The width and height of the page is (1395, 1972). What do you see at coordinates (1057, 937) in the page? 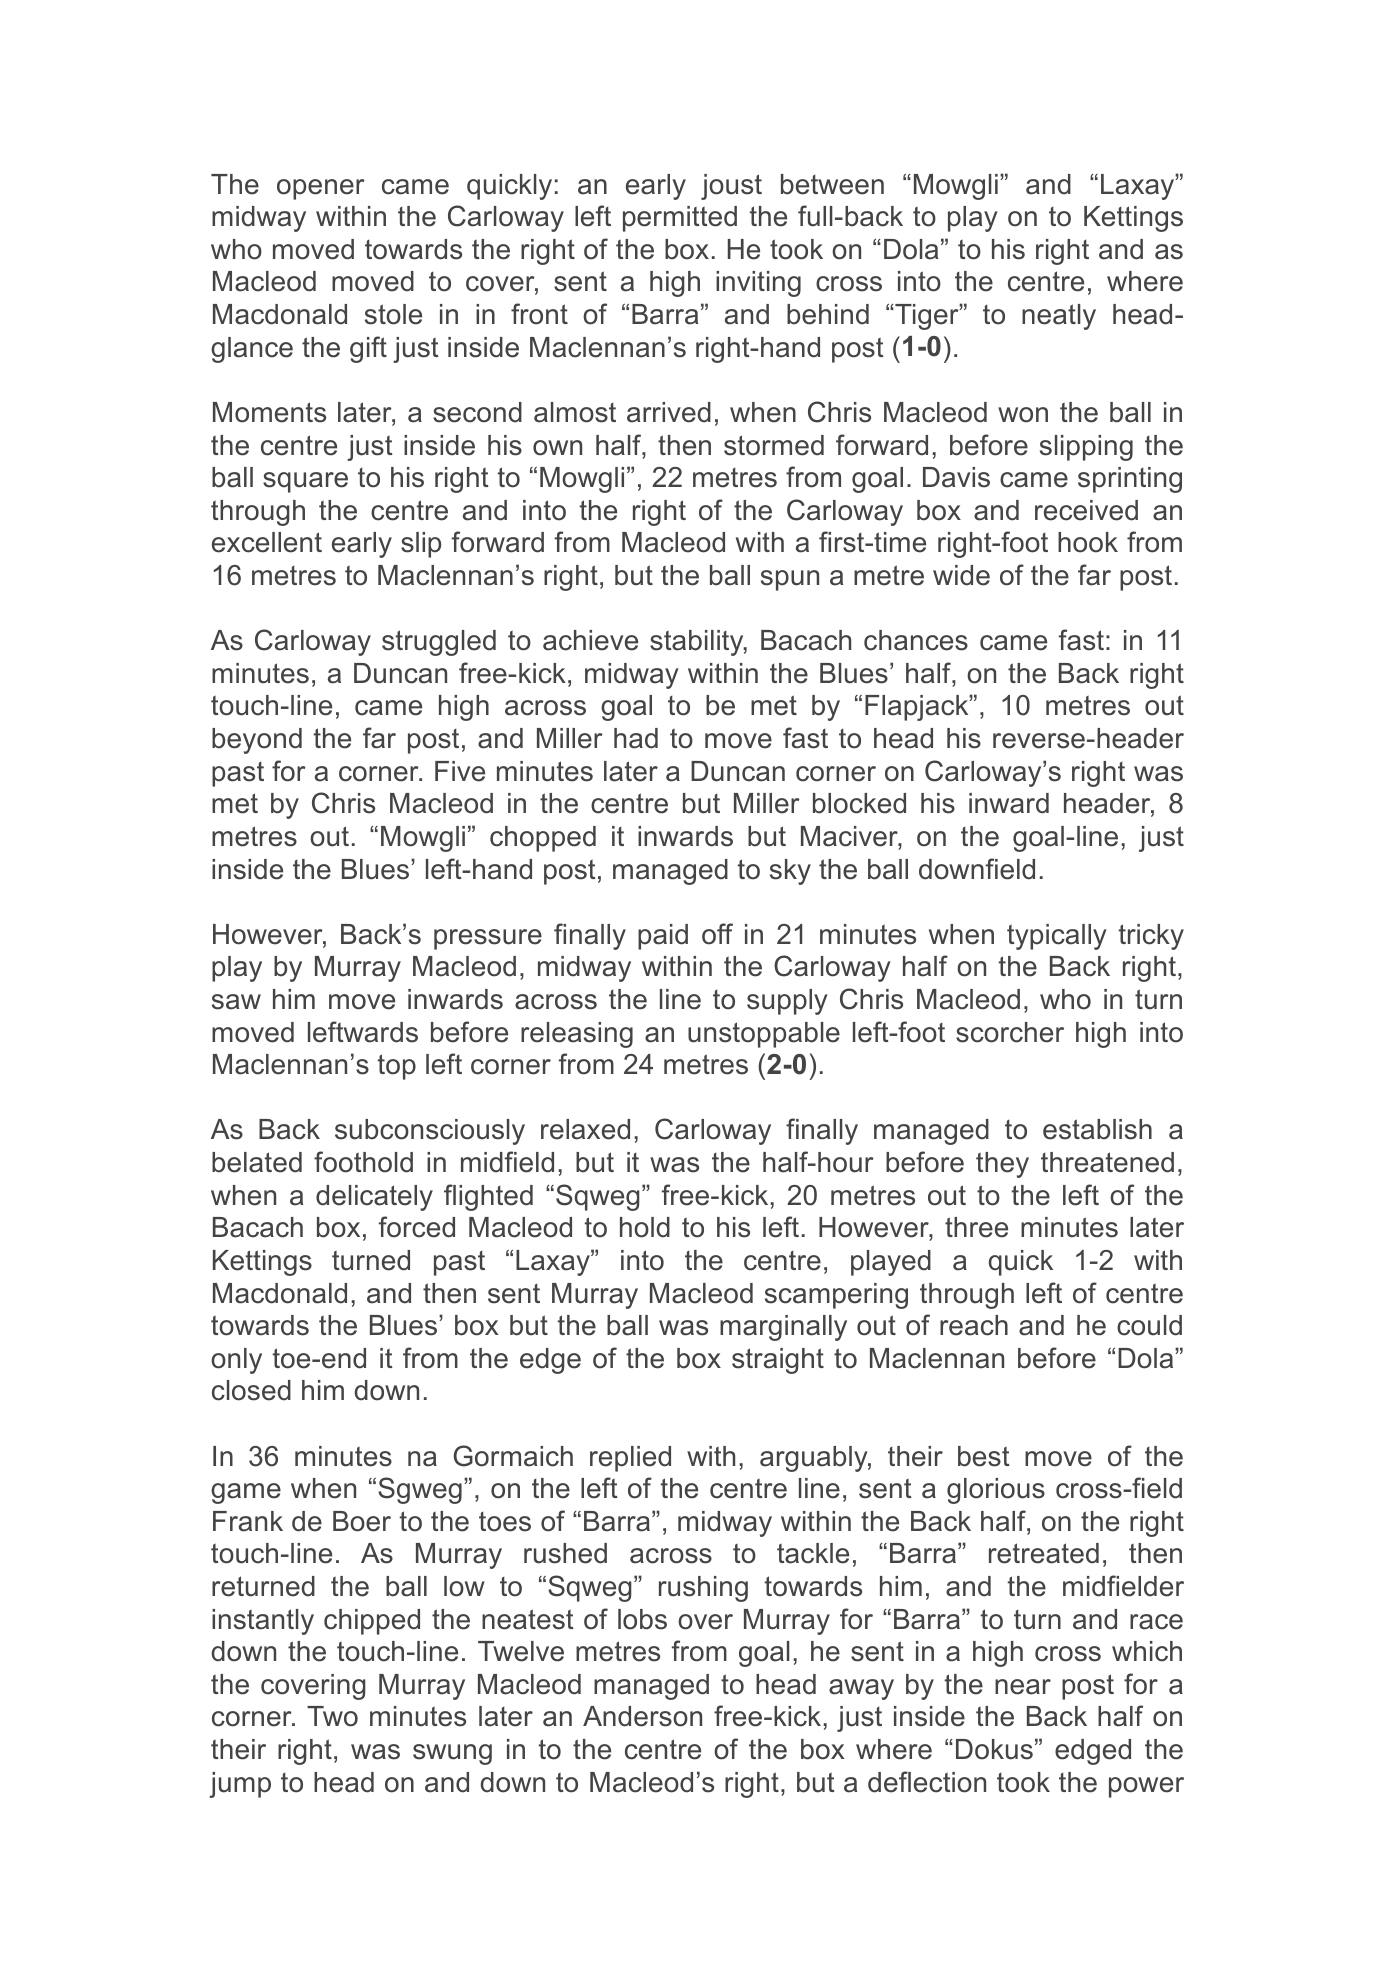
I see `typically` at bounding box center [1057, 937].
